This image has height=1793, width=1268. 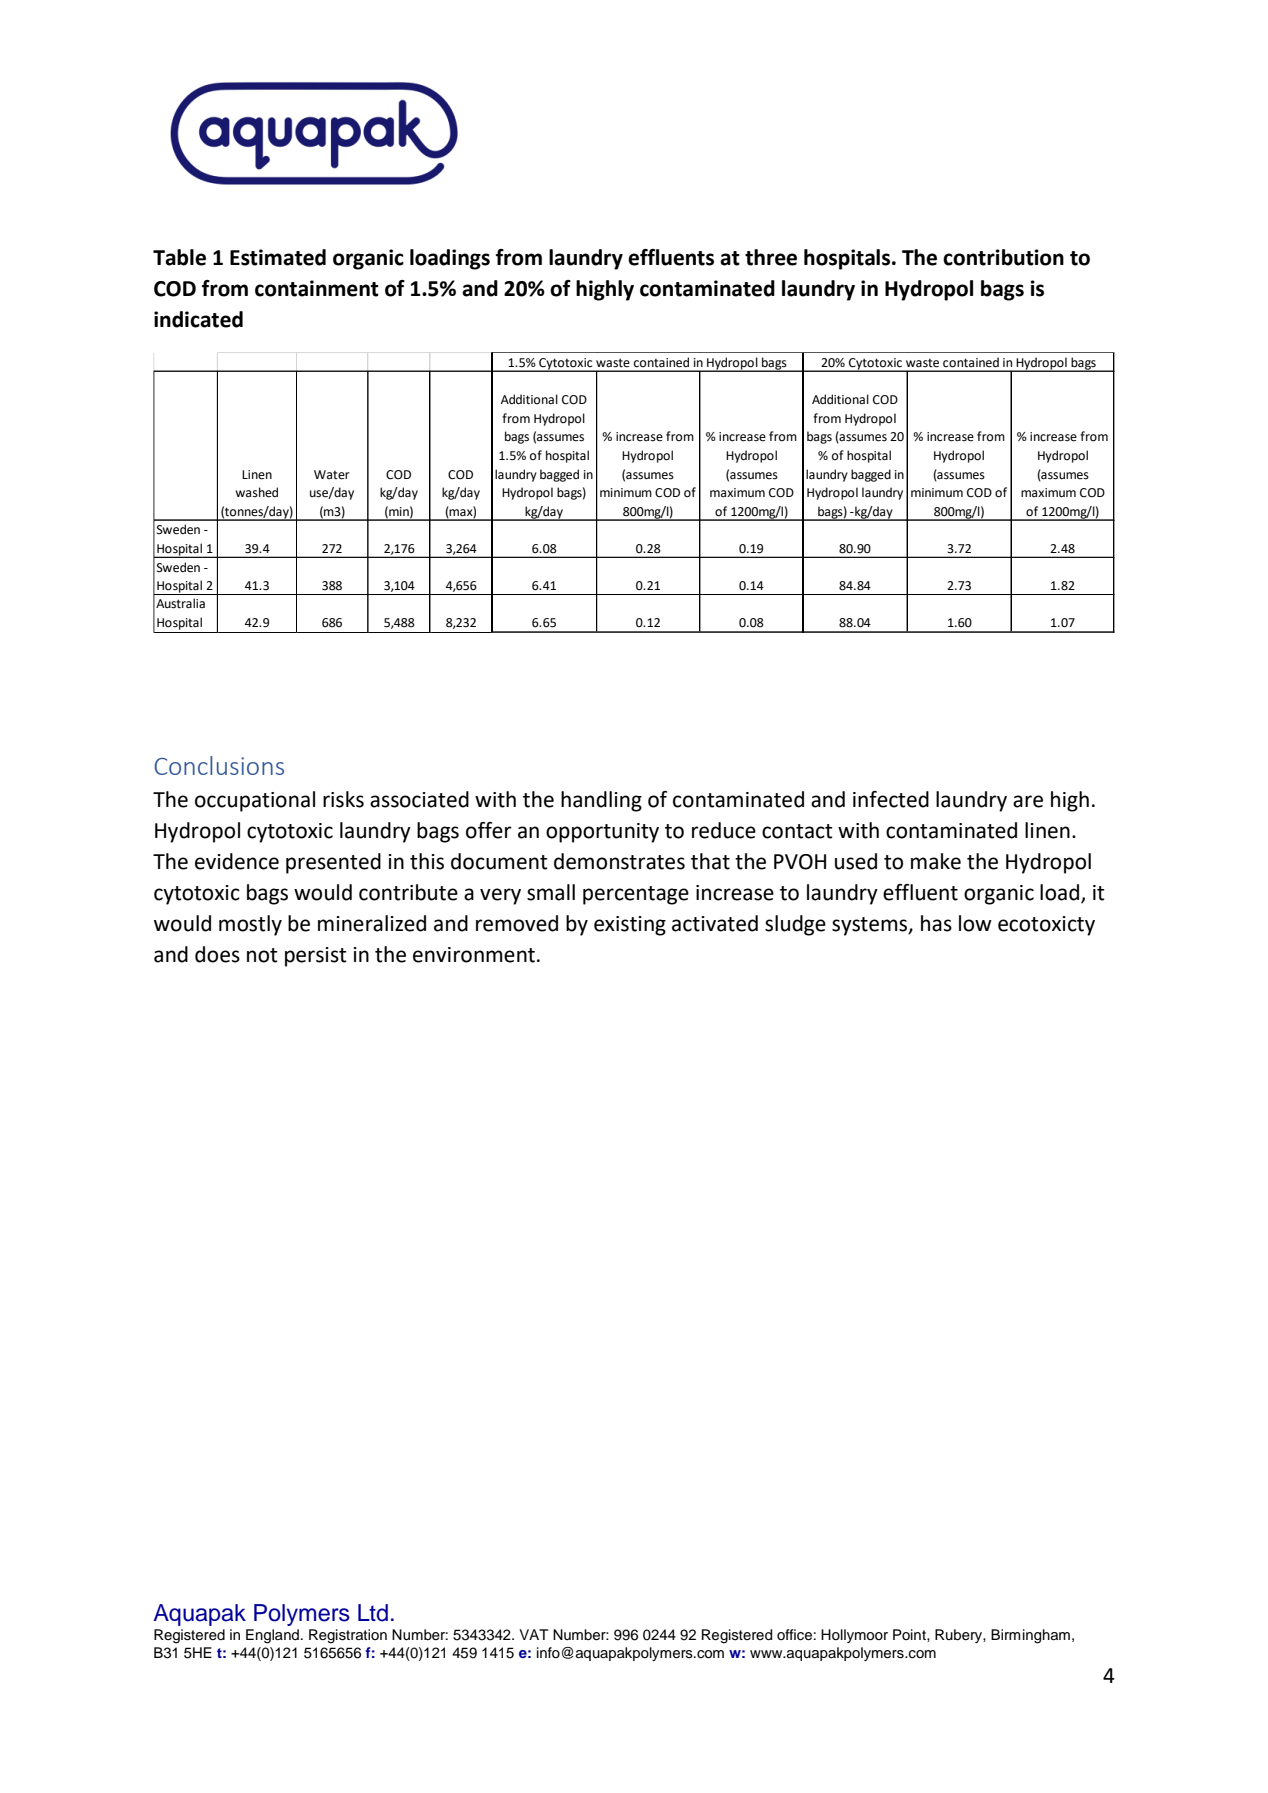 What do you see at coordinates (936, 923) in the image?
I see `has` at bounding box center [936, 923].
